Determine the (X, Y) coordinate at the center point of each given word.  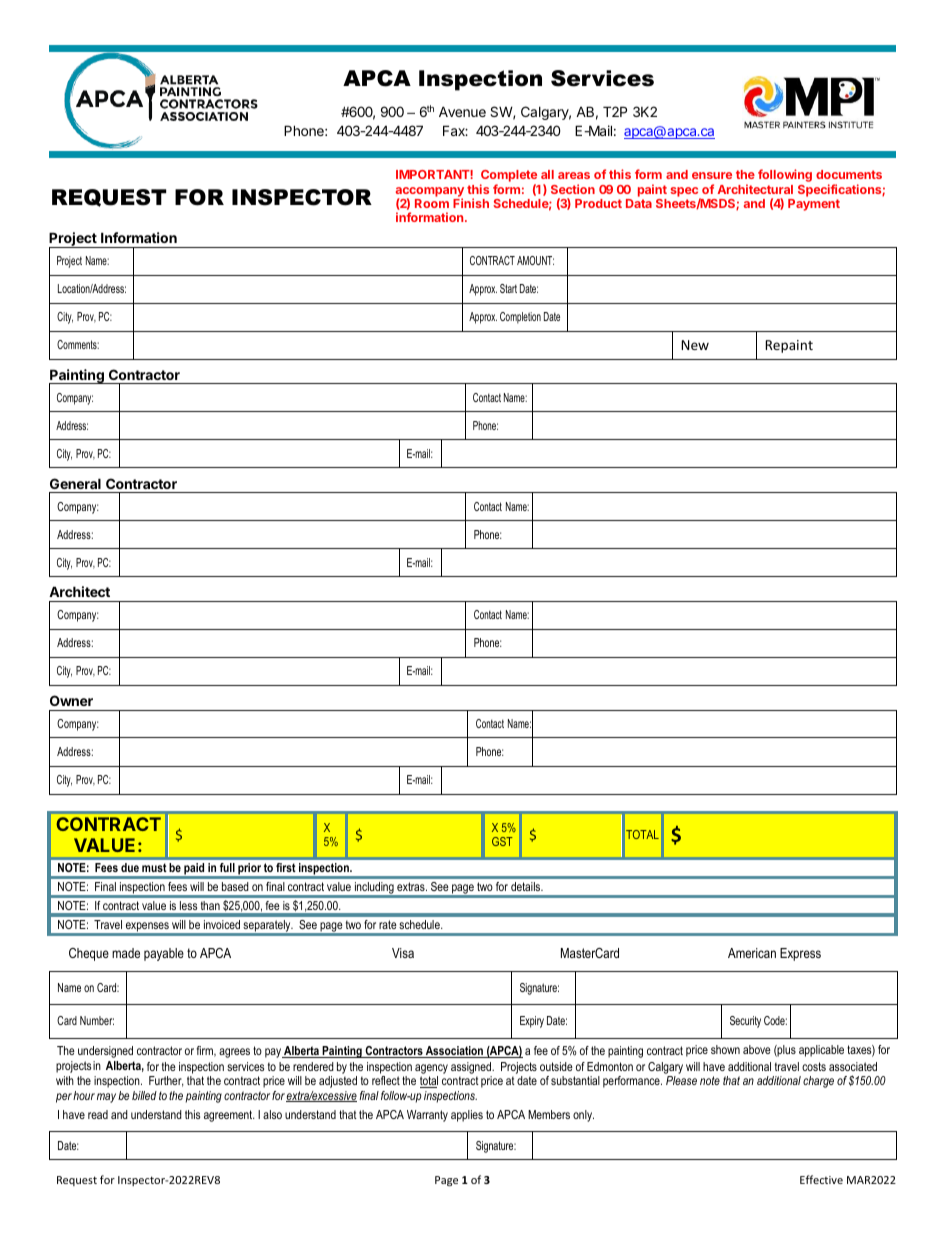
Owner (71, 700)
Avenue (462, 111)
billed (144, 1095)
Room (432, 203)
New (695, 345)
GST (502, 841)
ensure (712, 175)
